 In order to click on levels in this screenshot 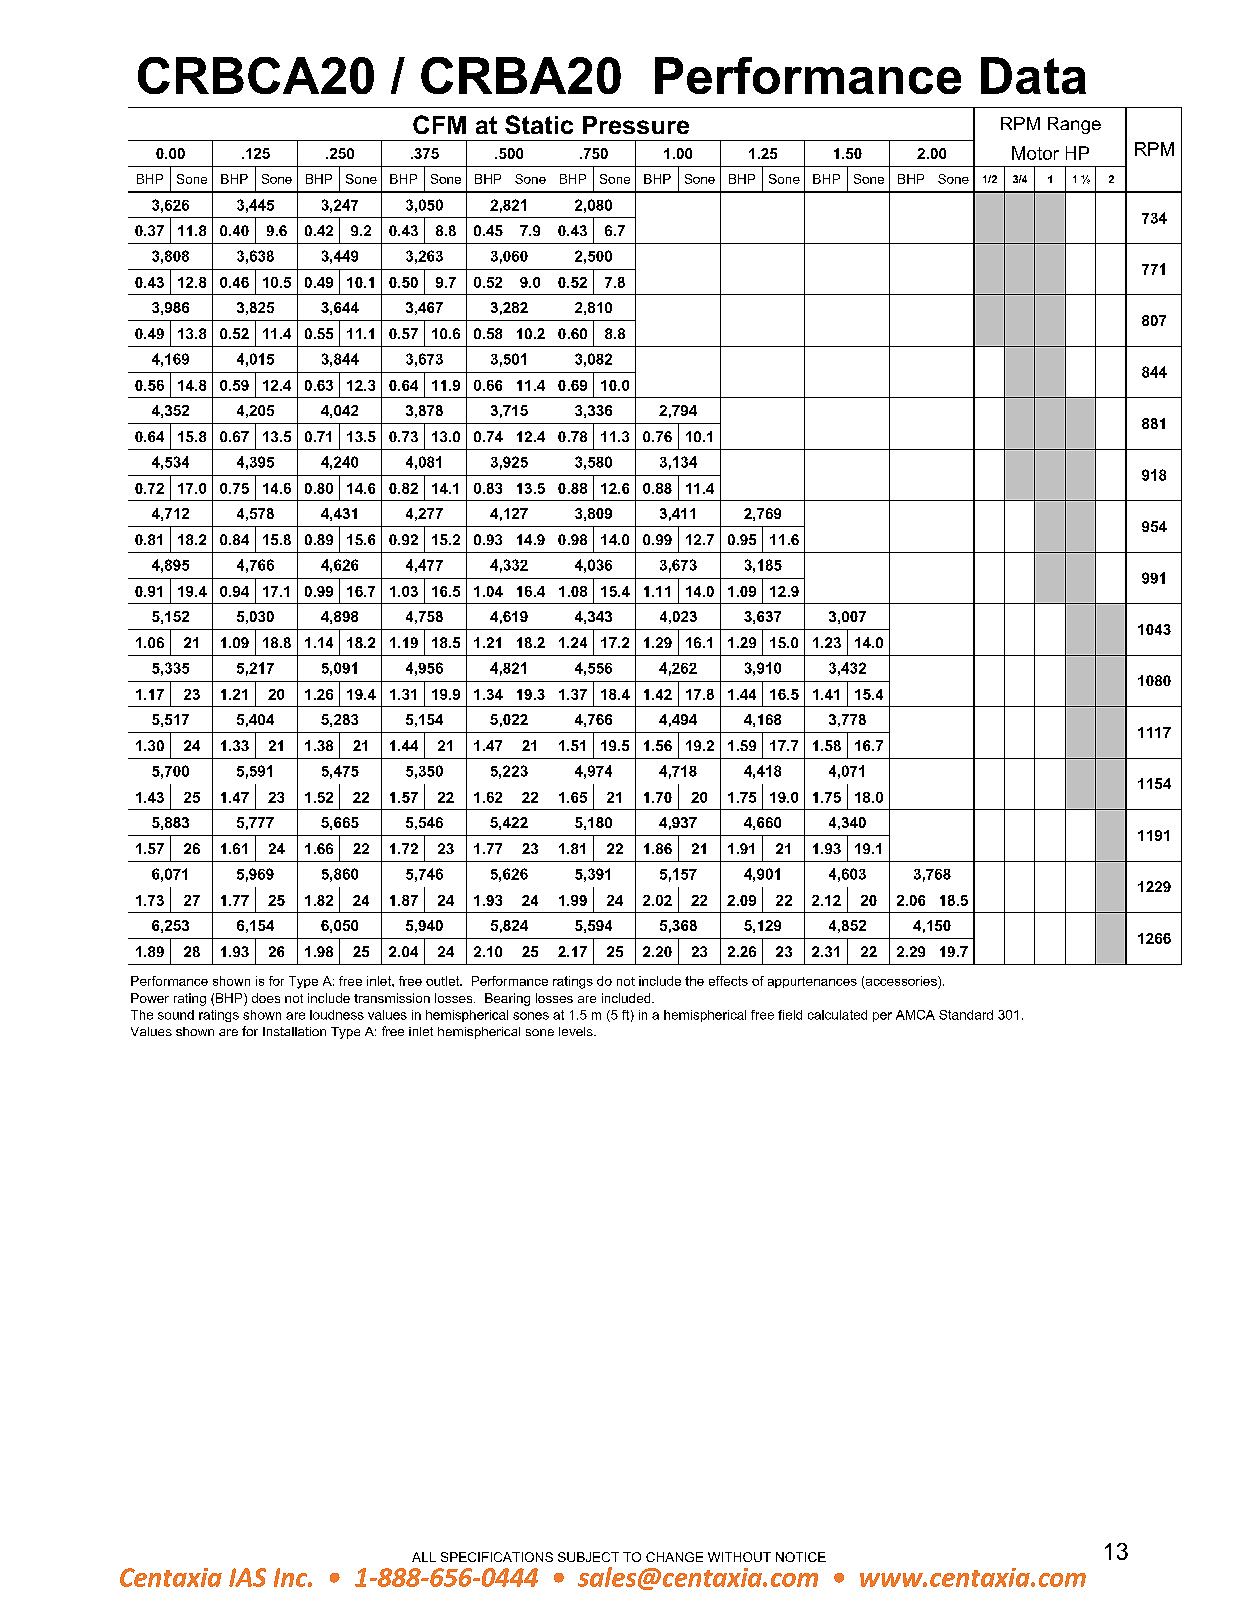, I will do `click(577, 1031)`.
